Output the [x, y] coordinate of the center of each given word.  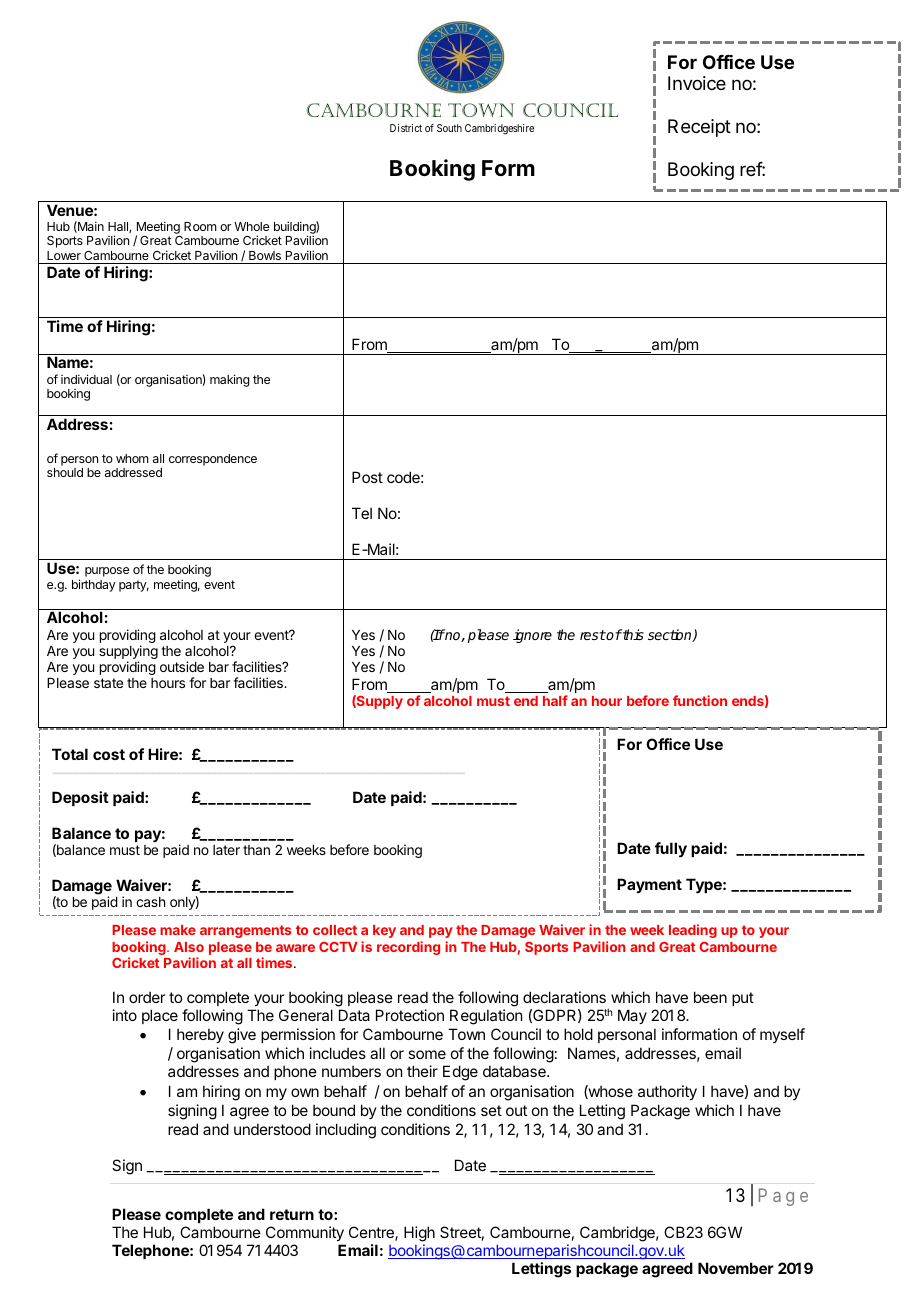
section [671, 635]
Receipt [699, 128]
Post [367, 477]
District [406, 128]
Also [189, 947]
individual [86, 379]
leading [693, 931]
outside [182, 666]
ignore [532, 636]
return [292, 1214]
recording [408, 948]
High [419, 1235]
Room [200, 226]
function [700, 700]
